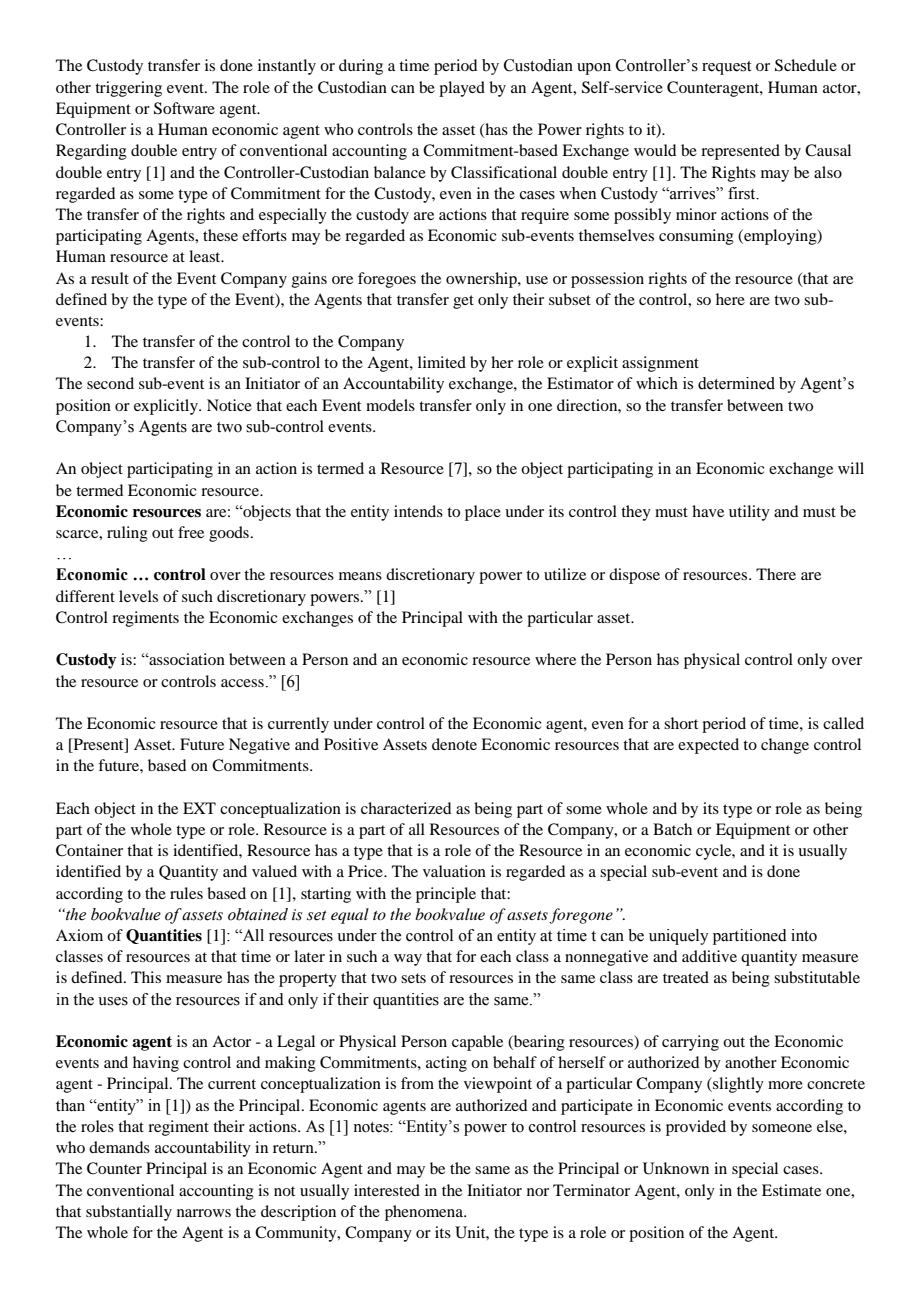 This screenshot has width=924, height=1308. I want to click on principle, so click(446, 895).
